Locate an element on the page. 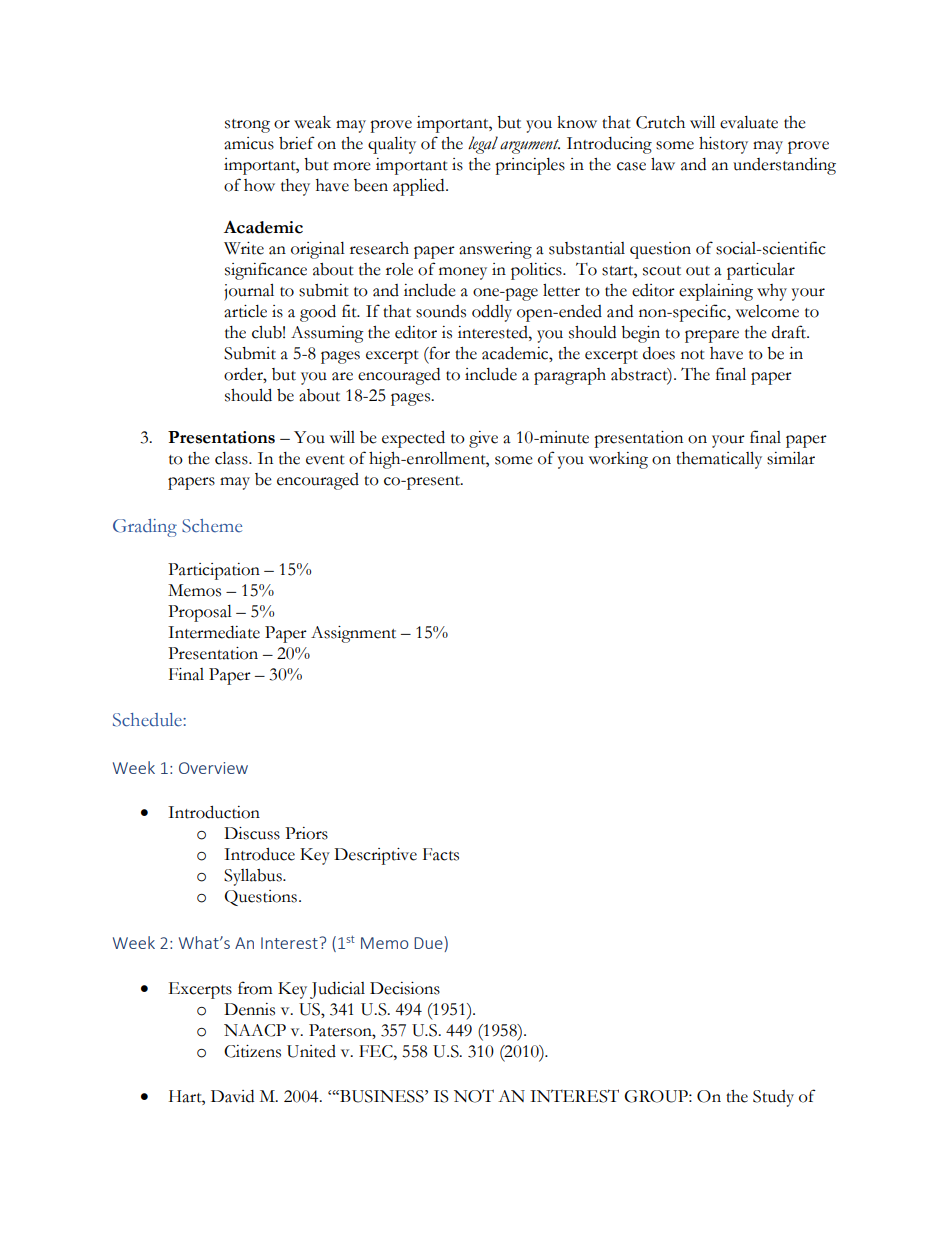 This page has height=1233, width=952. Assignment is located at coordinates (353, 634).
